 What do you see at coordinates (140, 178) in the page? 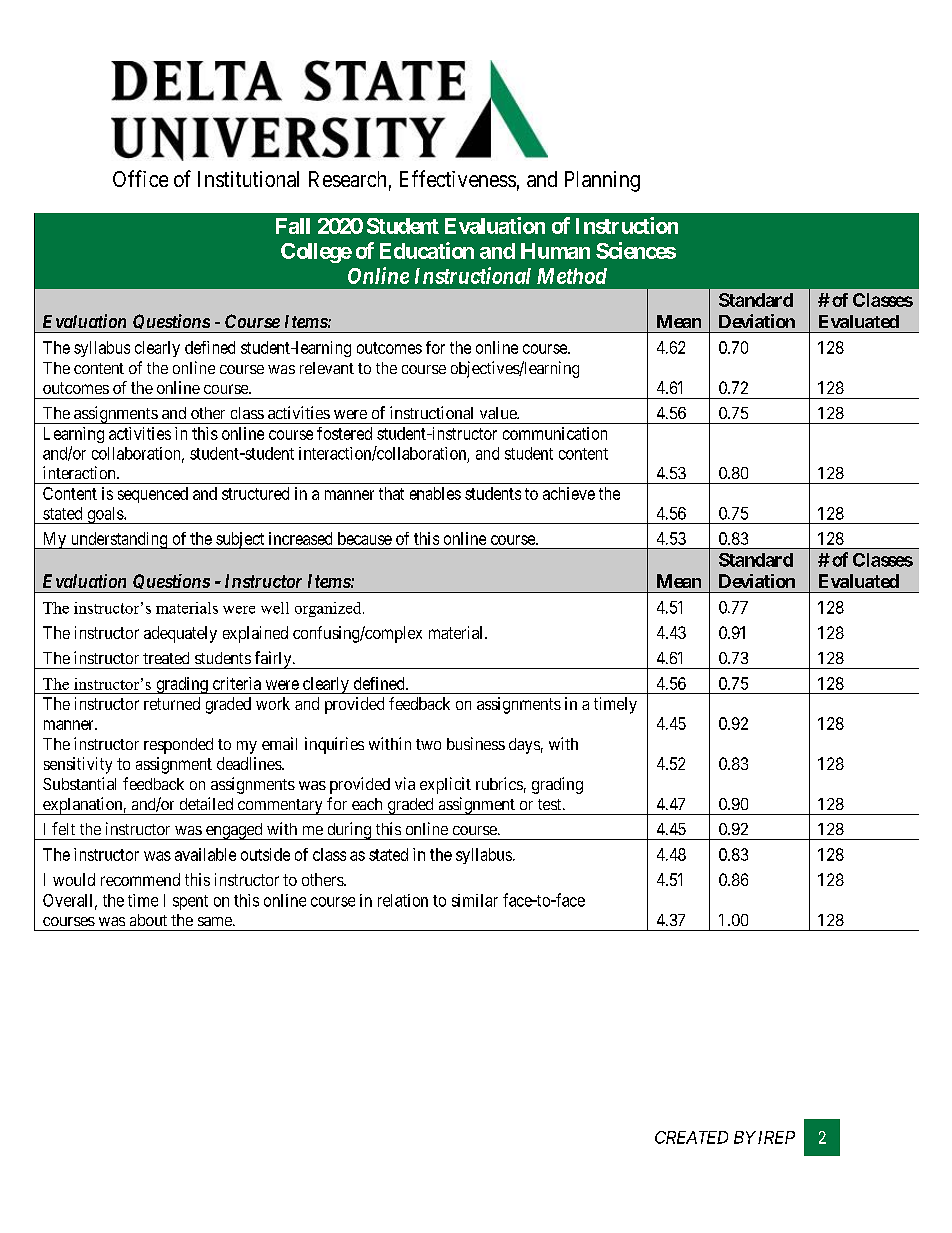
I see `Office` at bounding box center [140, 178].
